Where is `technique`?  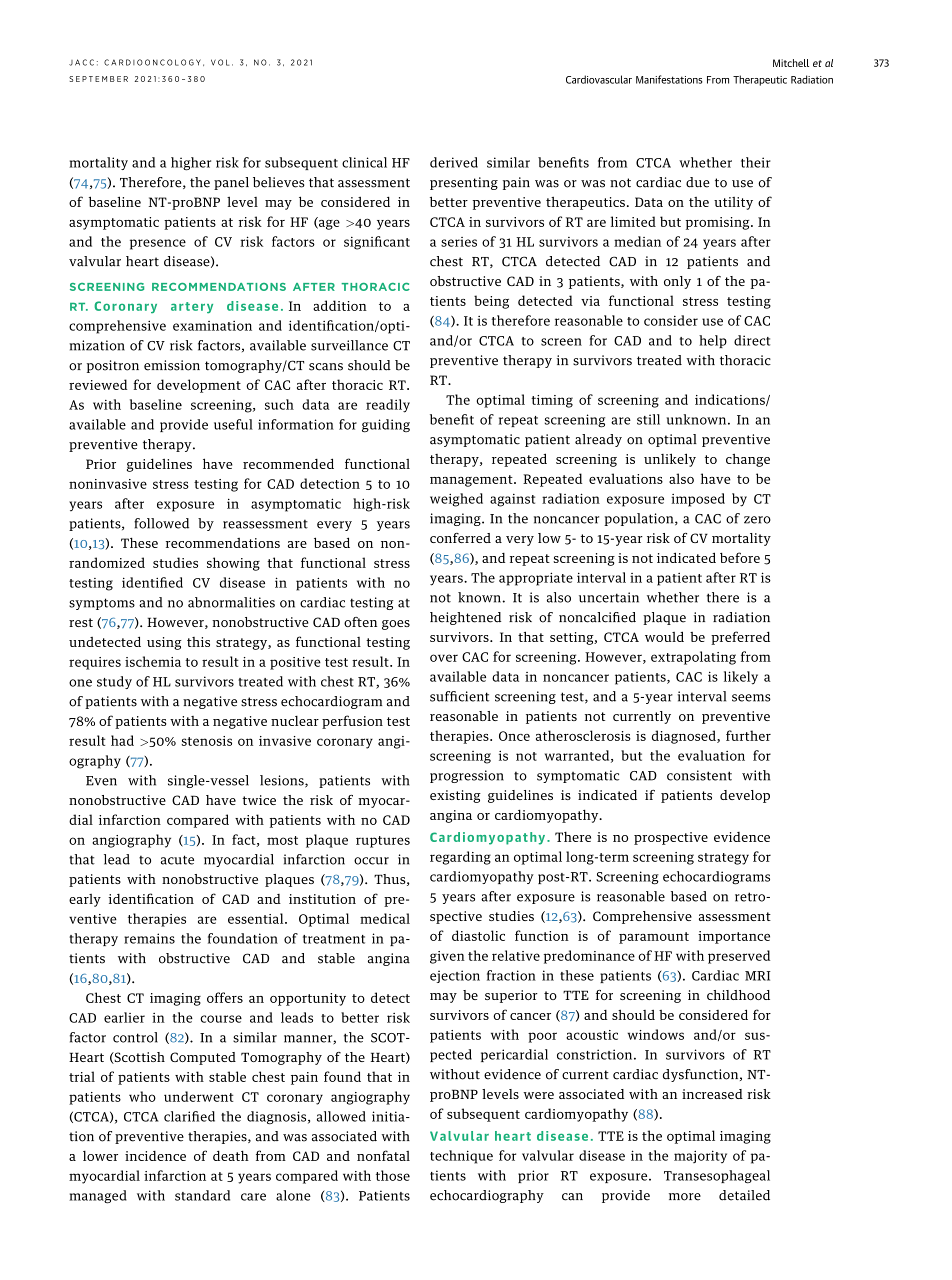 technique is located at coordinates (461, 1157).
